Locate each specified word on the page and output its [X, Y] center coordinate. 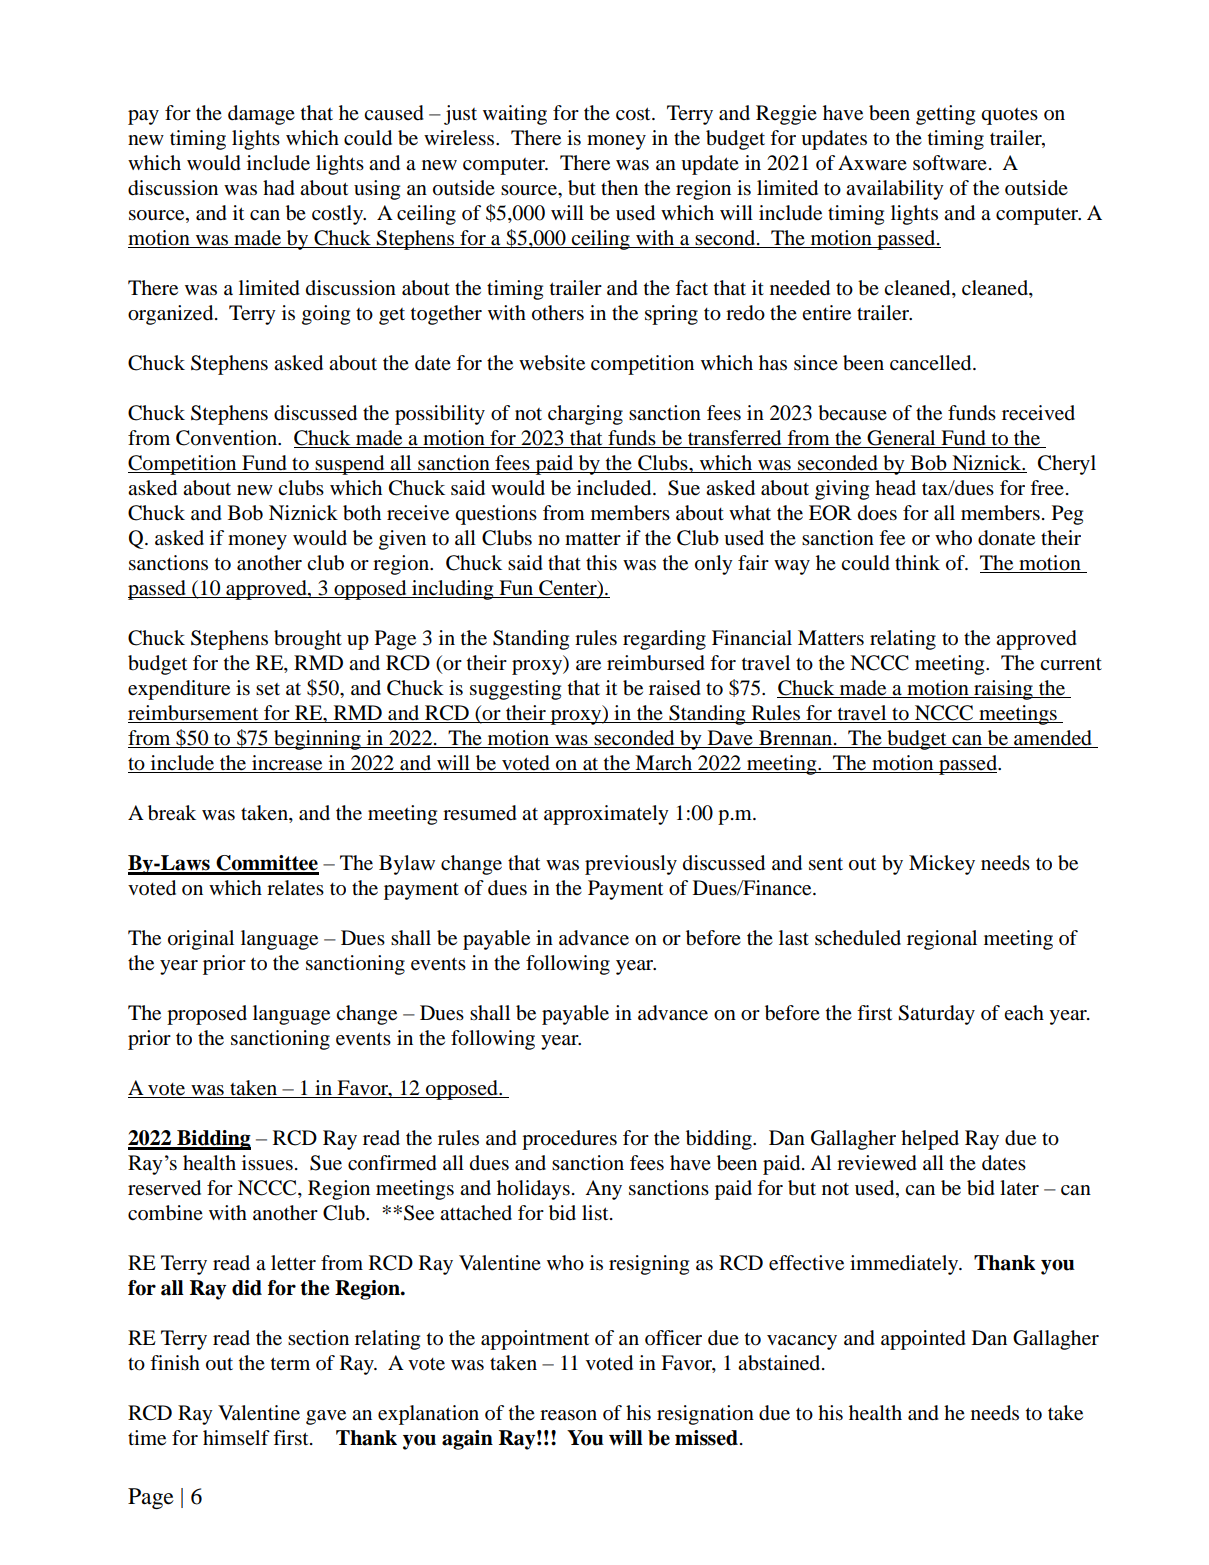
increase [287, 763]
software [950, 163]
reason [568, 1415]
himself [236, 1437]
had [279, 188]
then [619, 188]
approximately [606, 815]
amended [1053, 738]
